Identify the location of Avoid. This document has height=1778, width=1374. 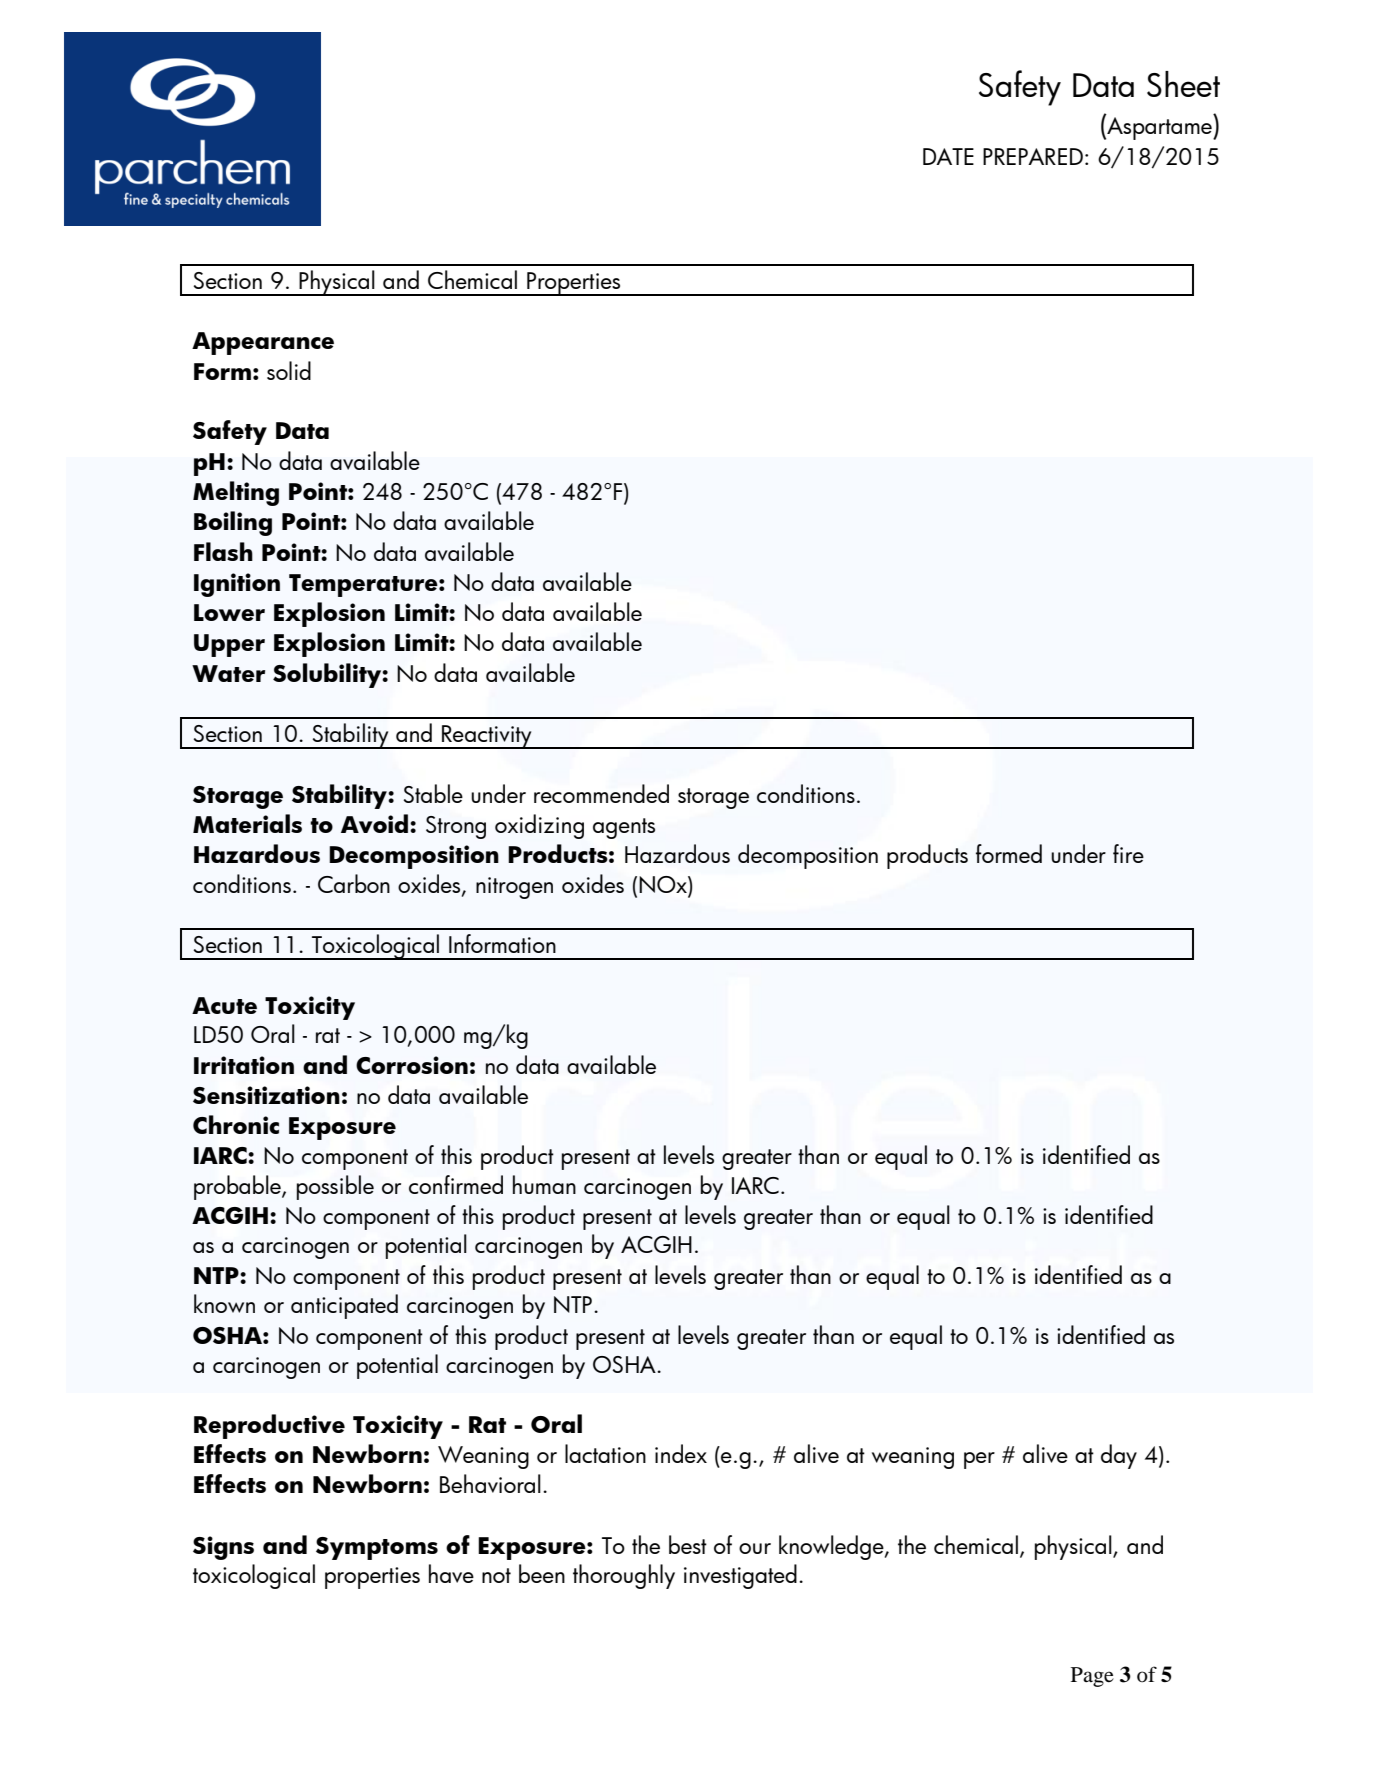
(376, 823).
